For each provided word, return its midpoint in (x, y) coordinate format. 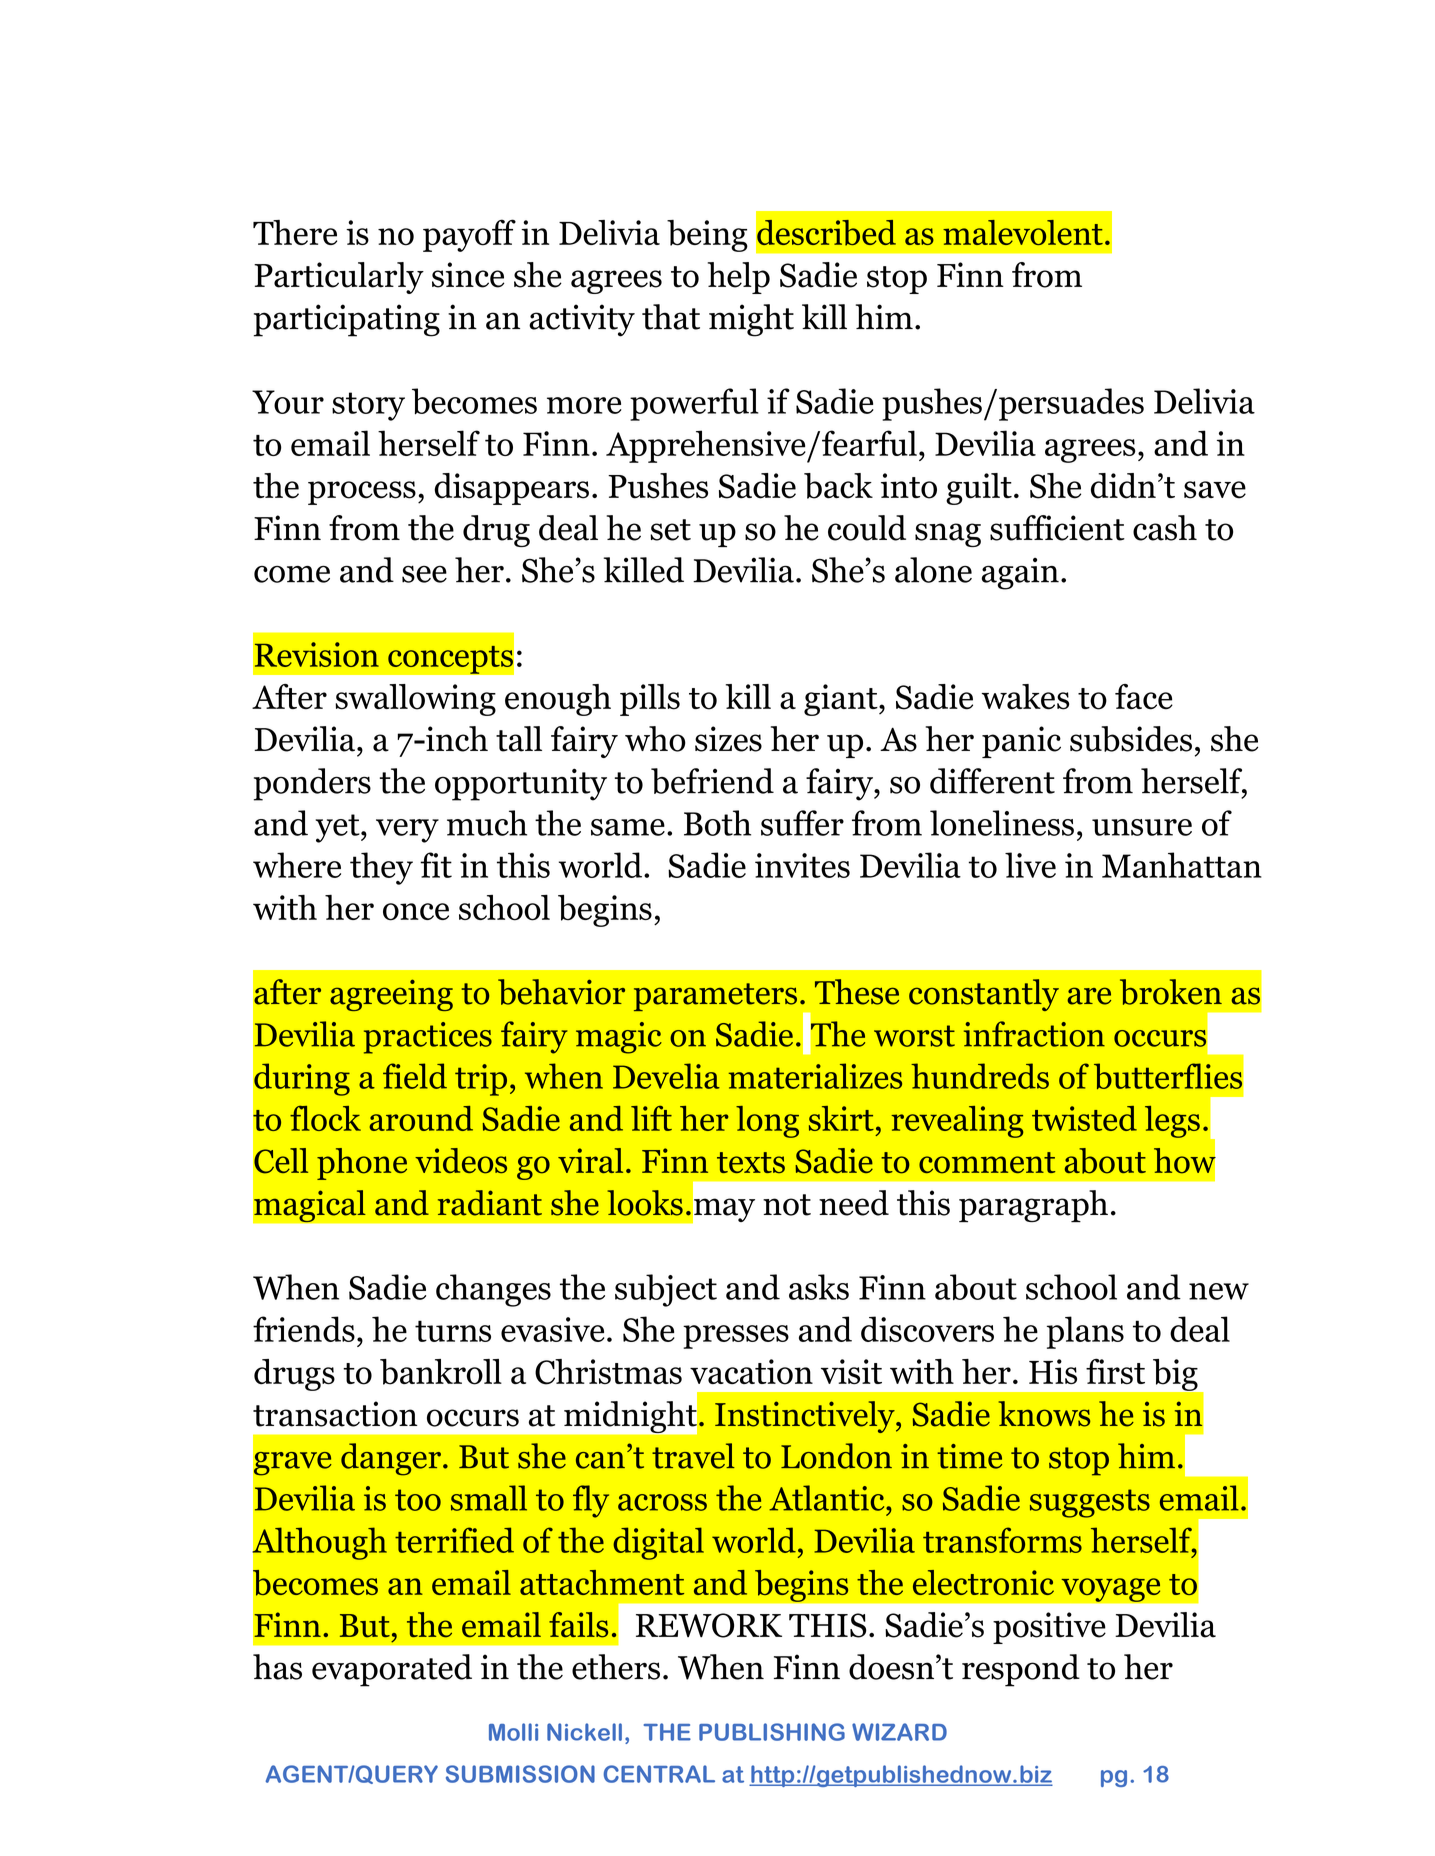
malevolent (1023, 232)
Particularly (339, 278)
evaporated (392, 1670)
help (738, 278)
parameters (715, 997)
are (1089, 996)
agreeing (391, 995)
